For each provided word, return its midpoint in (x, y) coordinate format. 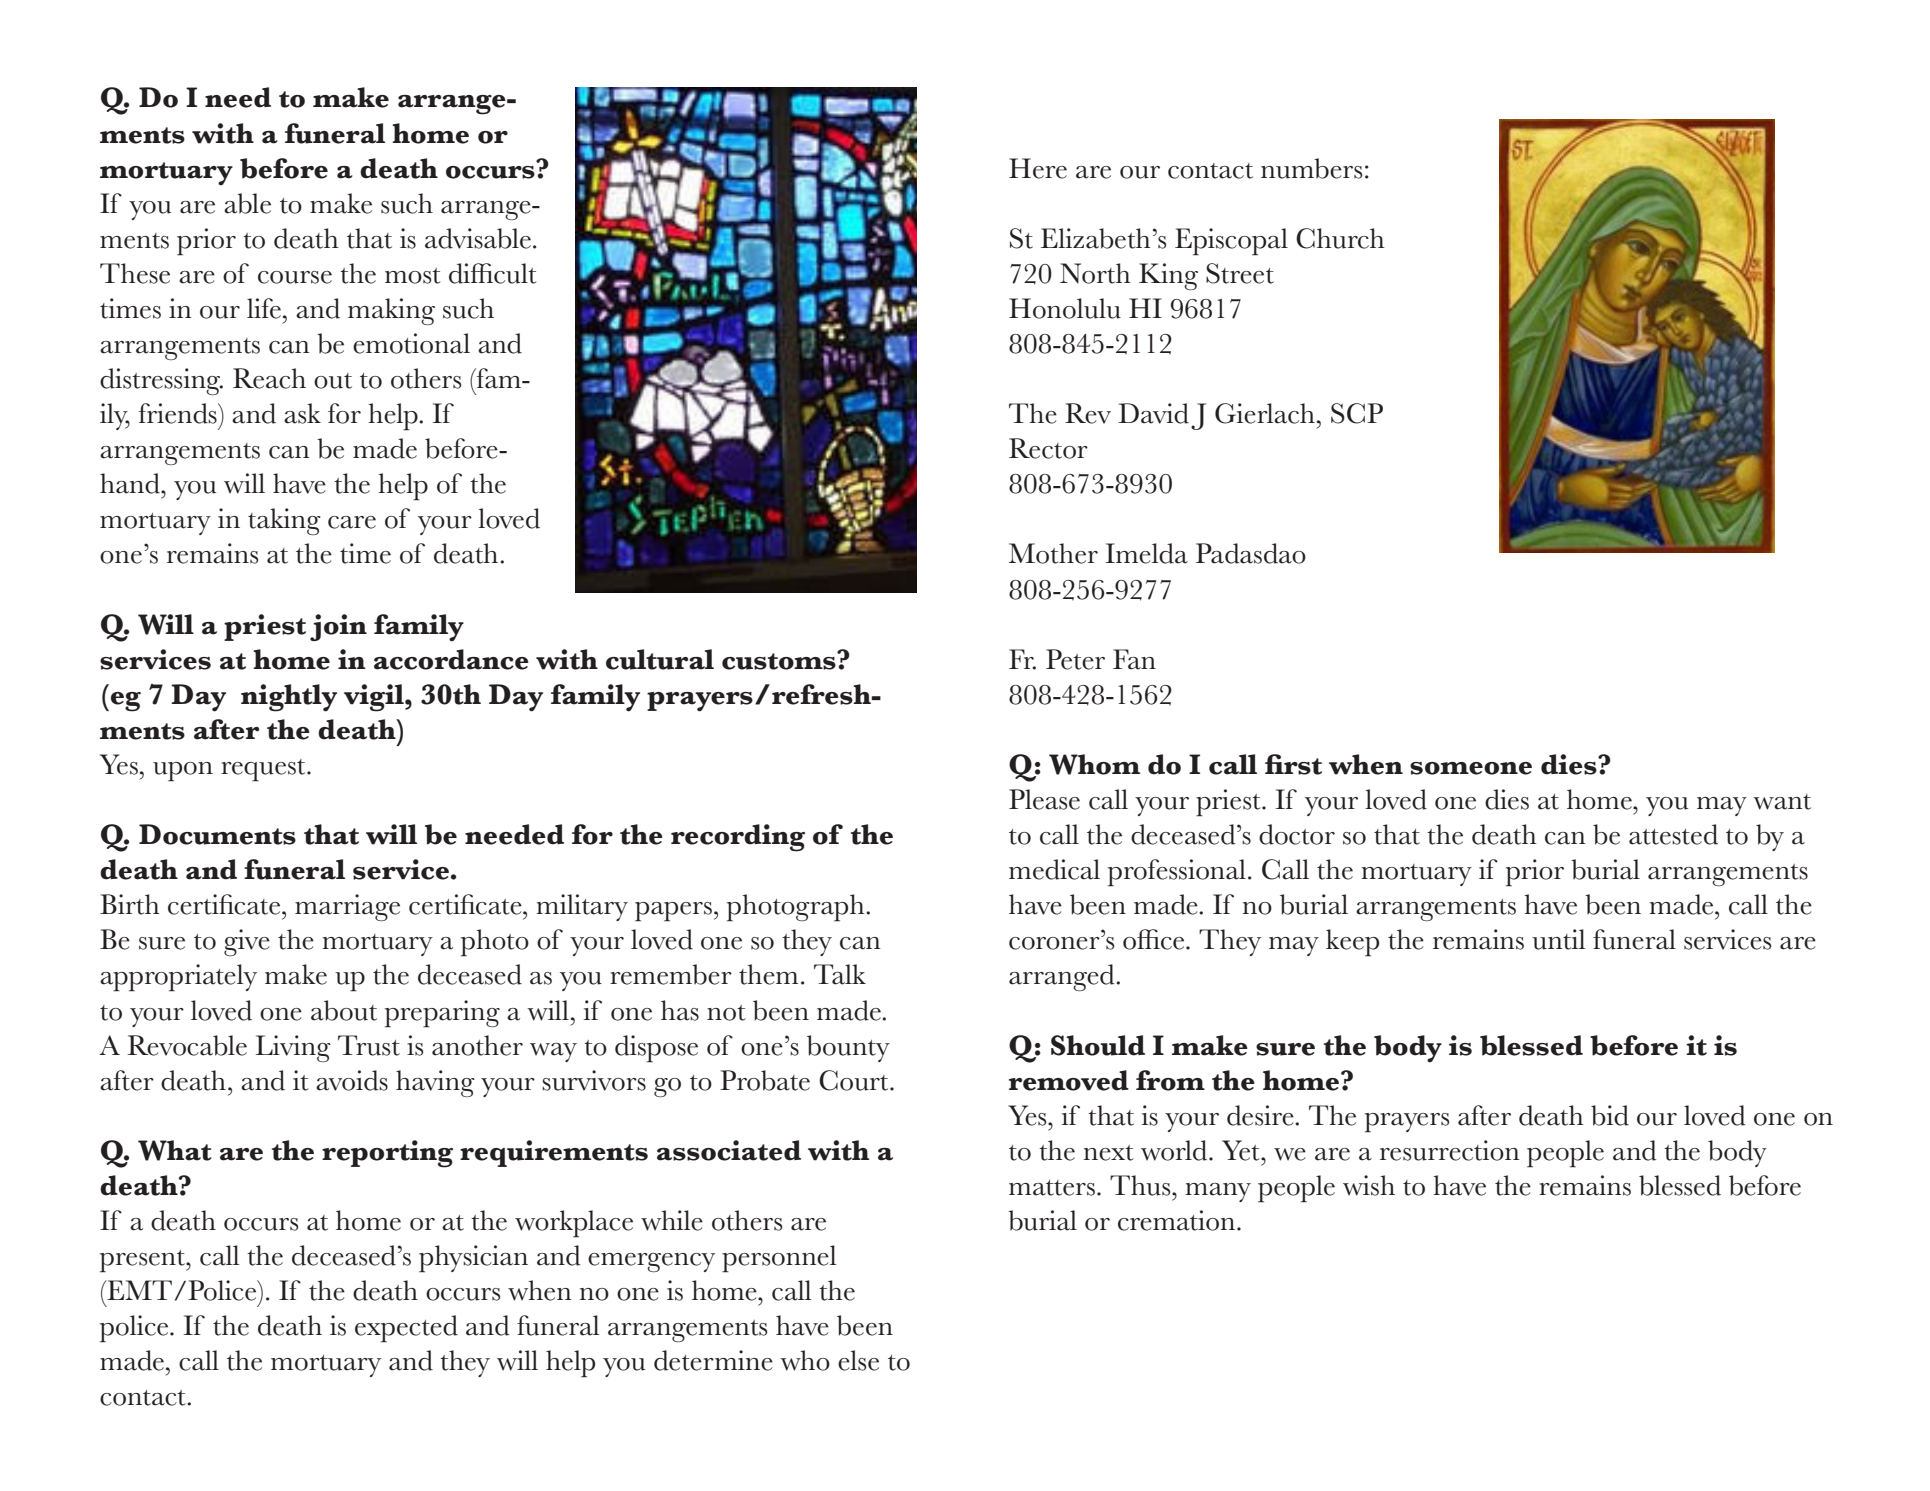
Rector (1048, 448)
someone (1471, 768)
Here (1038, 168)
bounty (848, 1048)
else (858, 1360)
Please (1044, 799)
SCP (1357, 413)
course (295, 277)
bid (1610, 1115)
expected (406, 1329)
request (264, 770)
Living (293, 1048)
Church (1340, 238)
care (352, 522)
